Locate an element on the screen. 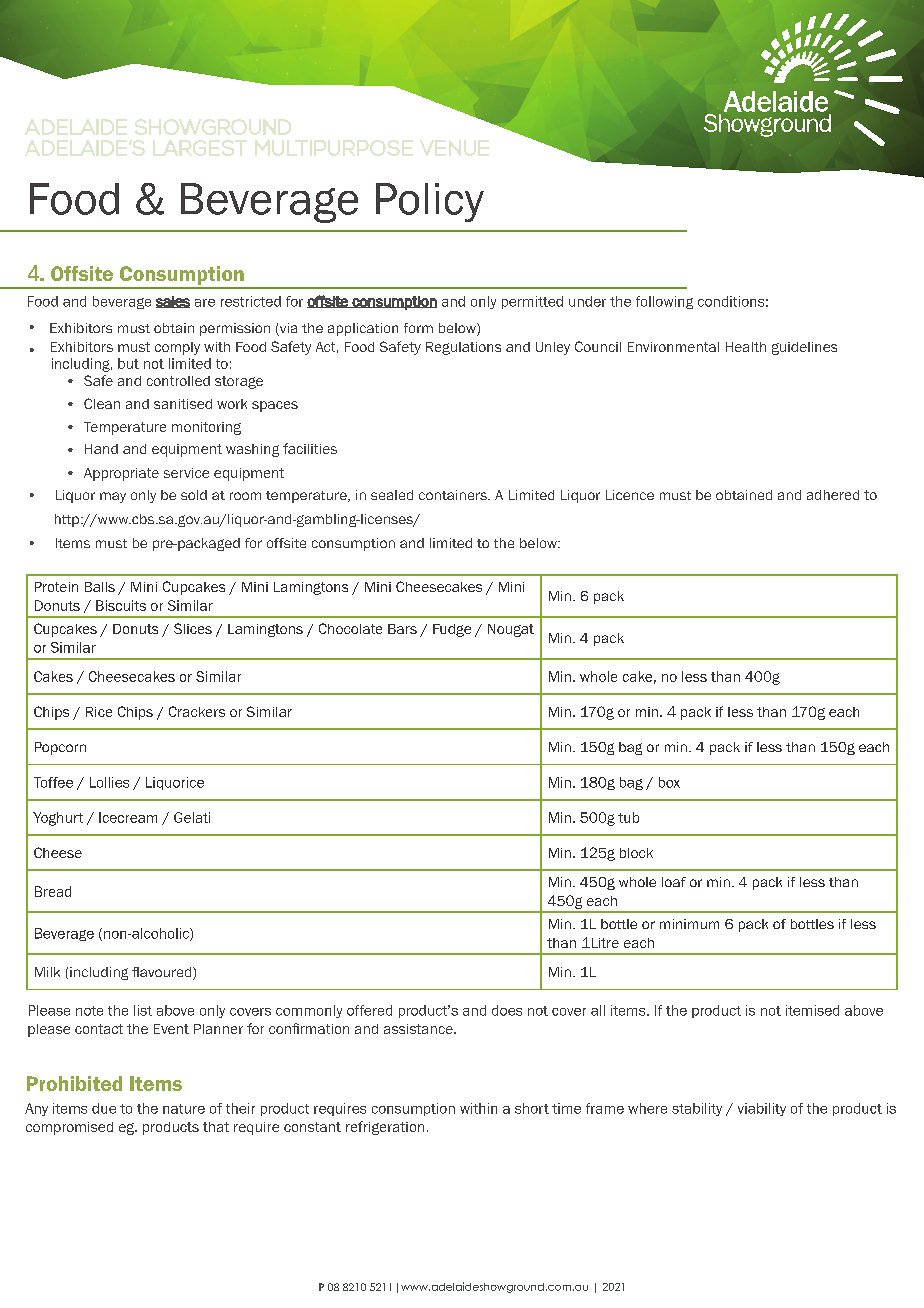  following is located at coordinates (664, 302).
